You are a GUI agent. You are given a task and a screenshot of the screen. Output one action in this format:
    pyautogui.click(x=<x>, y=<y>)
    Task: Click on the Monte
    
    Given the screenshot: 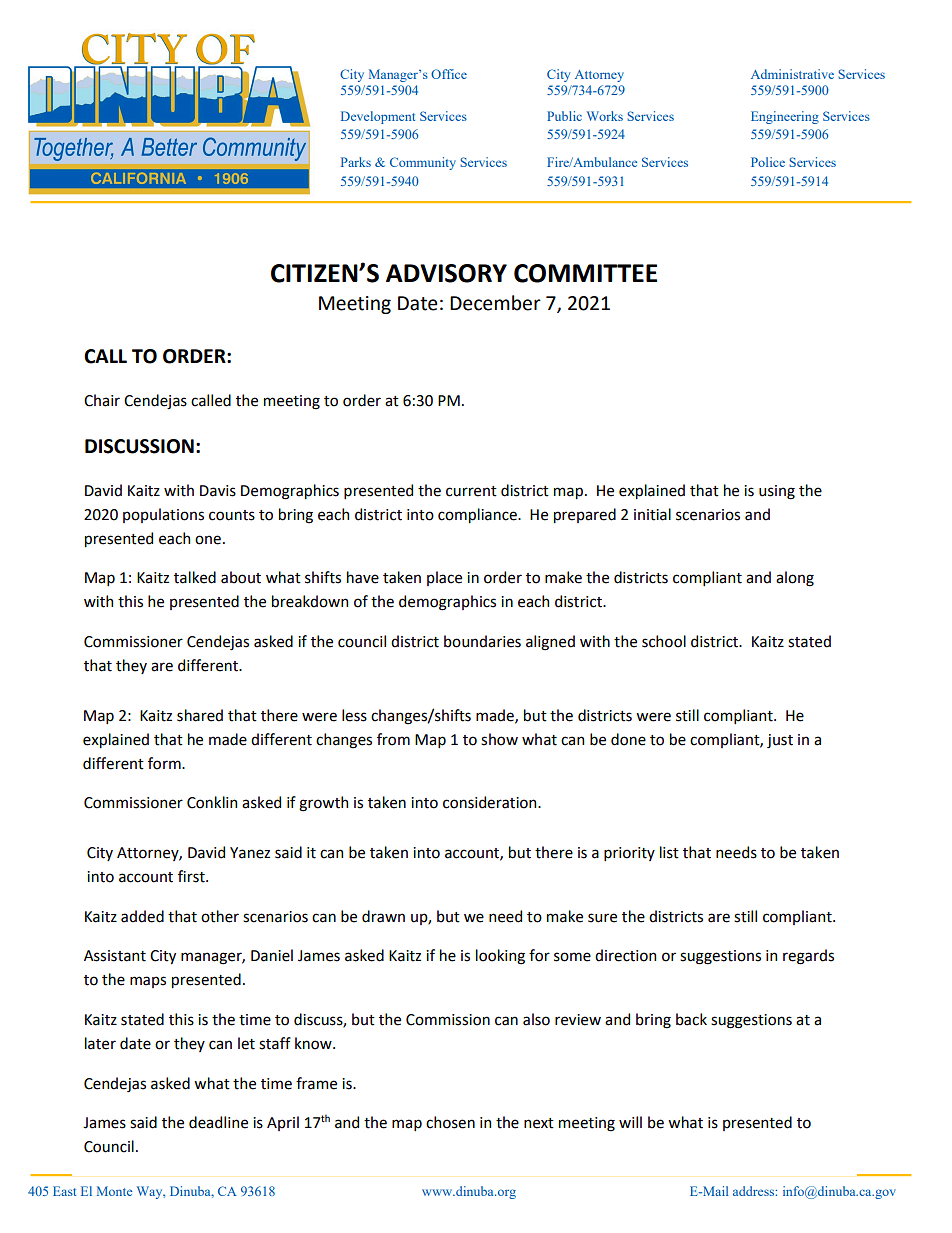 What is the action you would take?
    pyautogui.click(x=114, y=1191)
